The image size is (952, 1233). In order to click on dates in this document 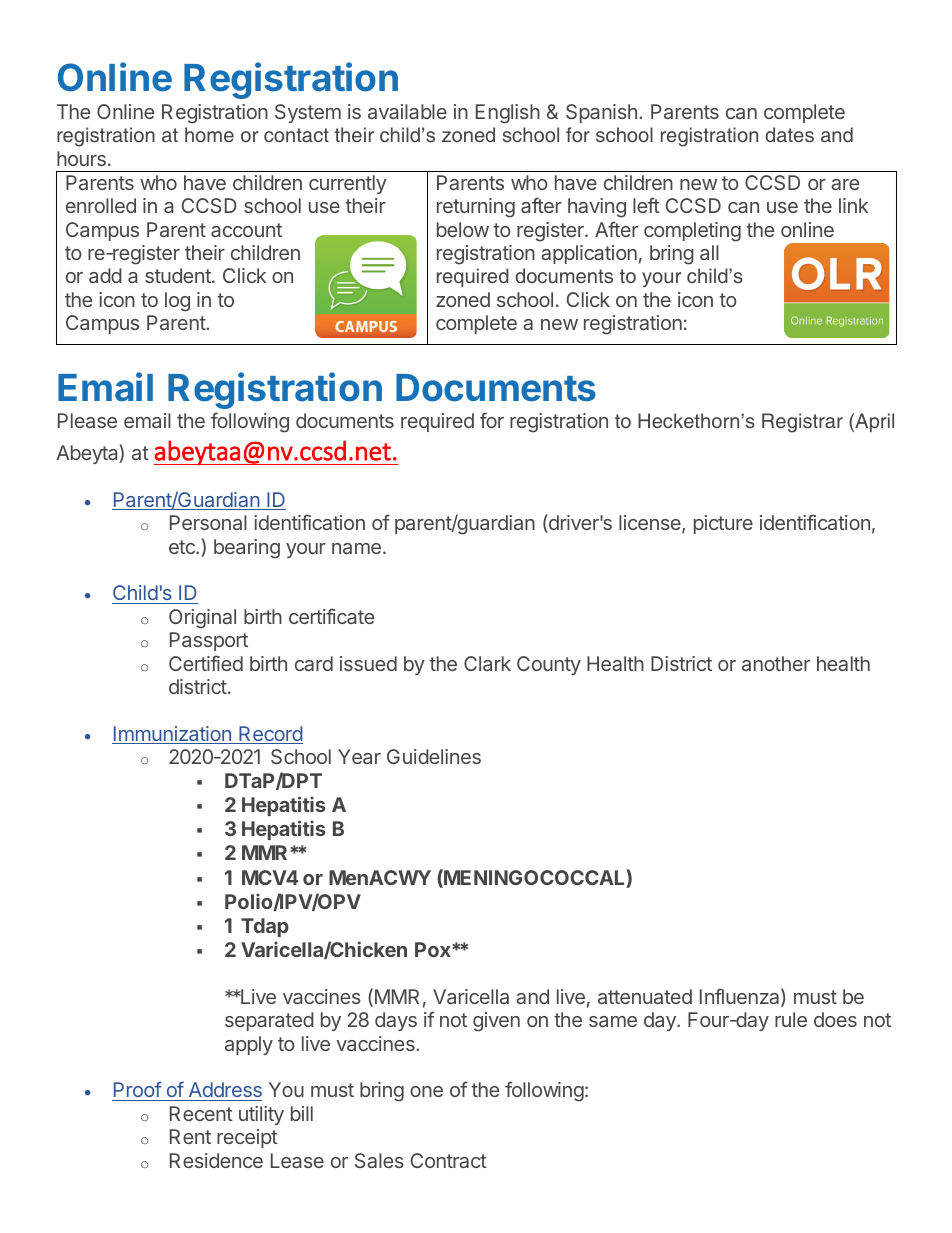, I will do `click(789, 135)`.
